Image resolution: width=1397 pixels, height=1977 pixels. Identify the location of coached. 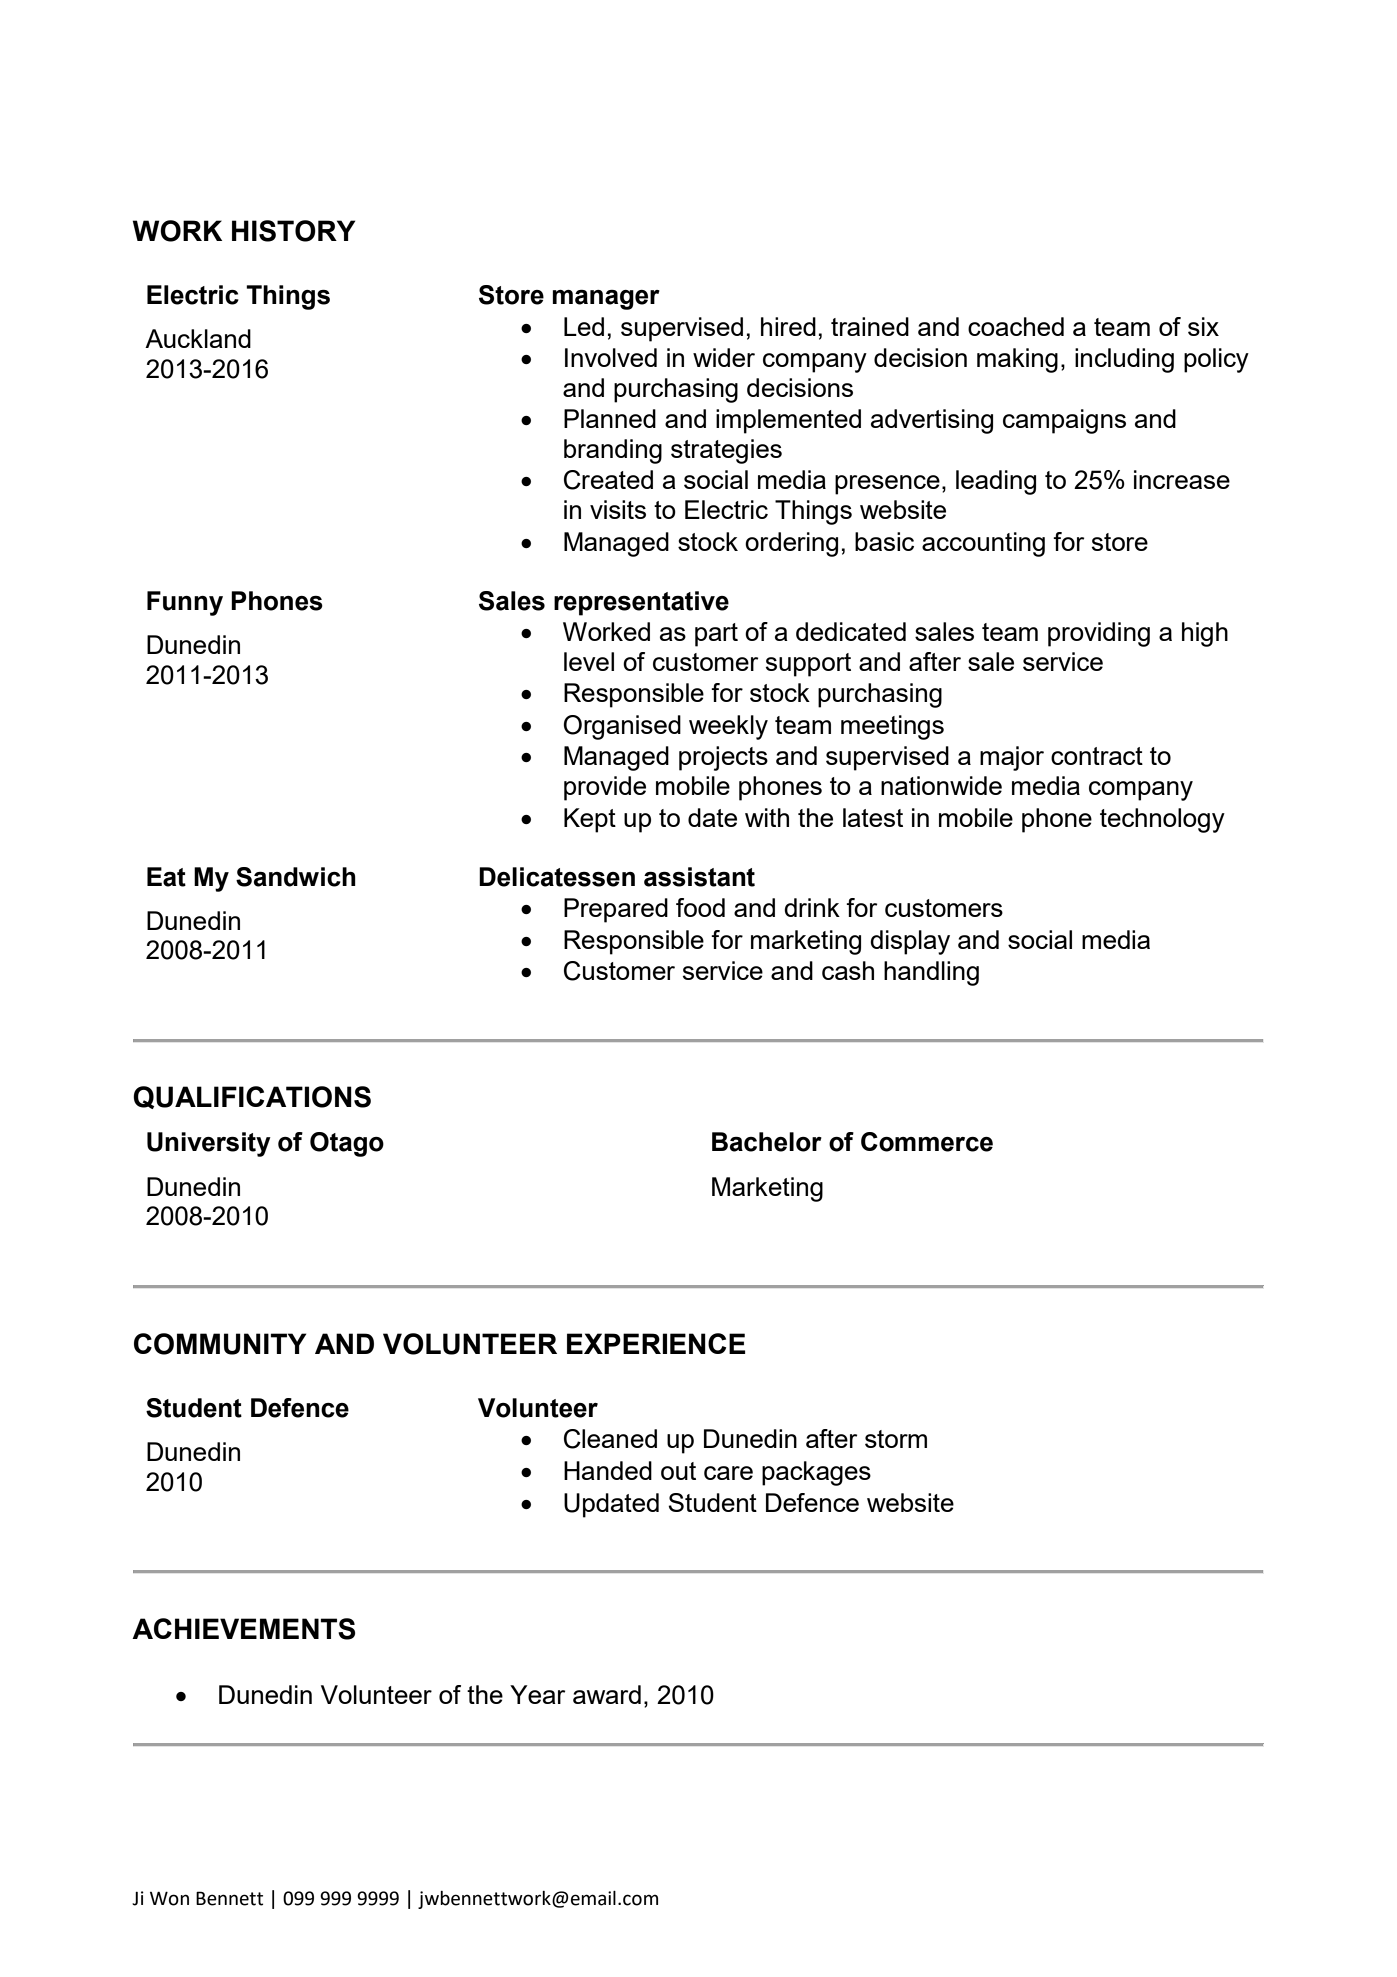
(1016, 326).
